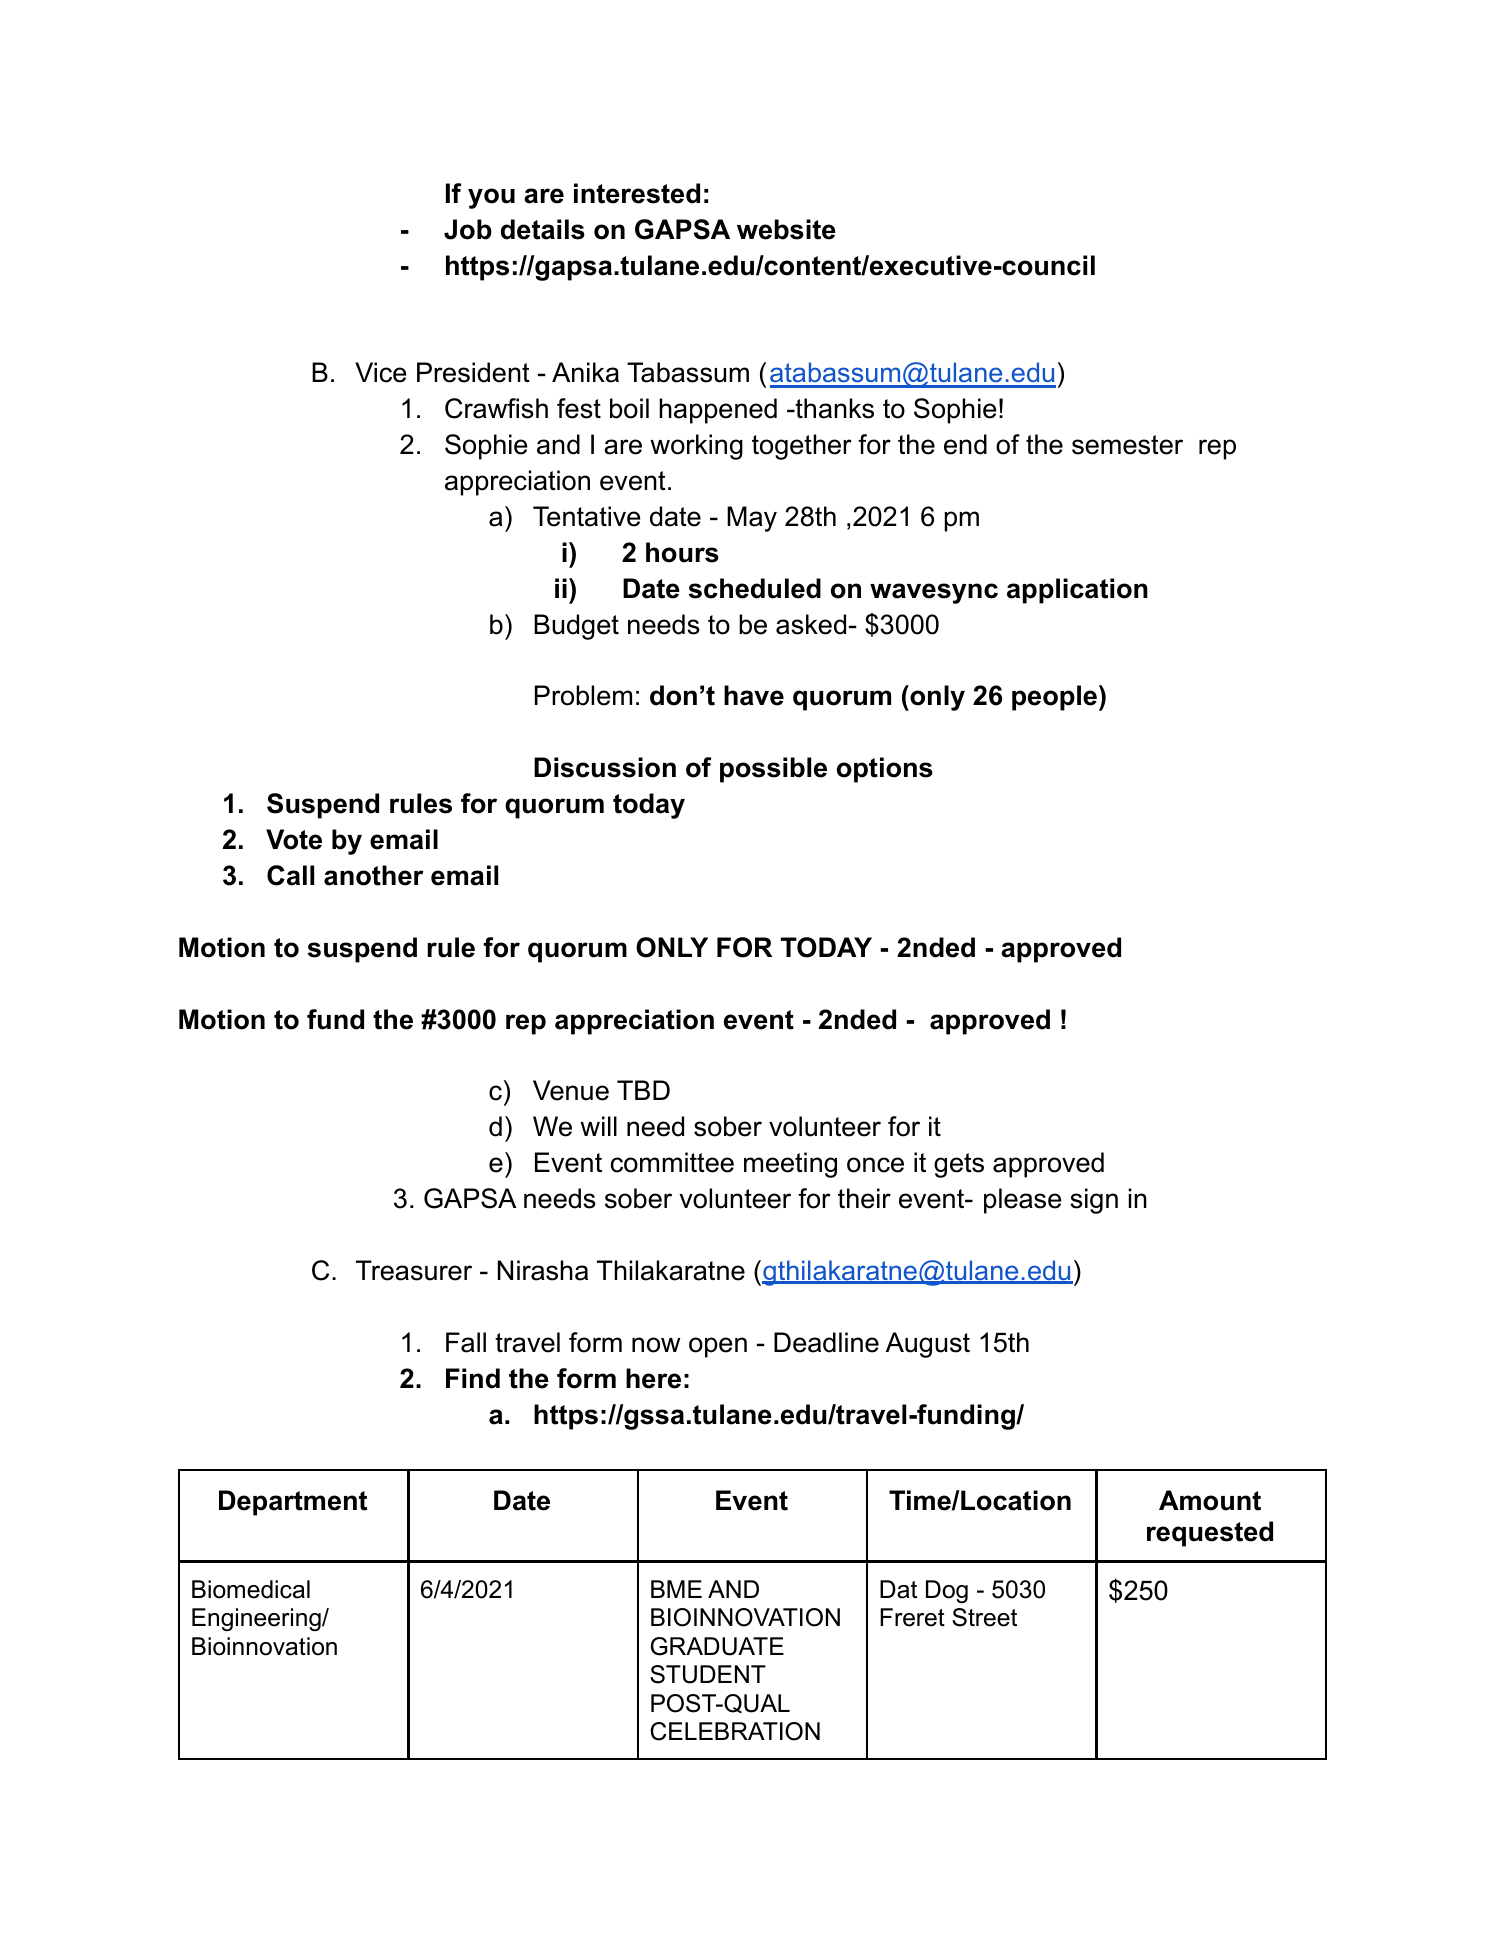 The height and width of the screenshot is (1955, 1510). What do you see at coordinates (374, 875) in the screenshot?
I see `another` at bounding box center [374, 875].
